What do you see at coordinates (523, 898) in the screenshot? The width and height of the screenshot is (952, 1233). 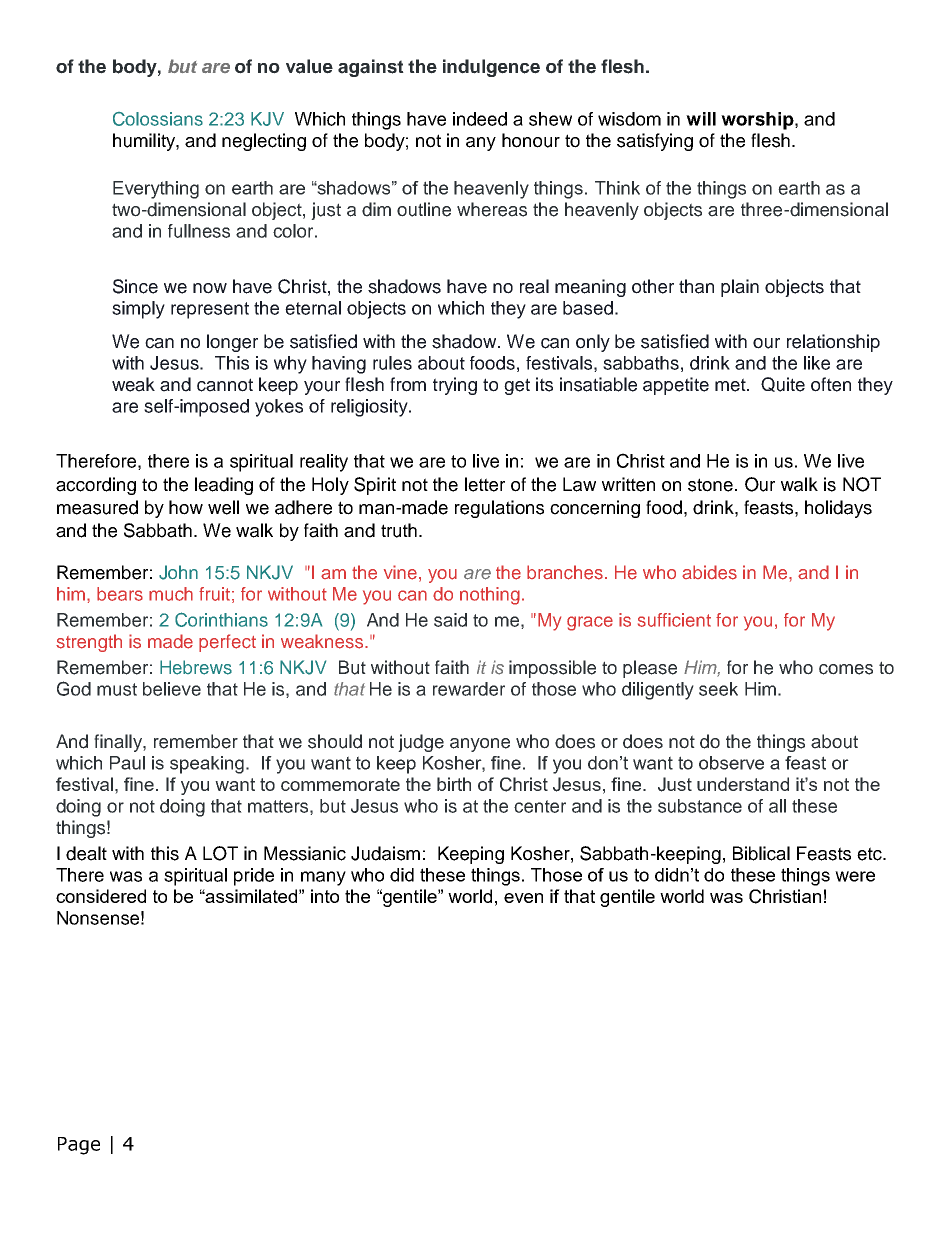 I see `even` at bounding box center [523, 898].
